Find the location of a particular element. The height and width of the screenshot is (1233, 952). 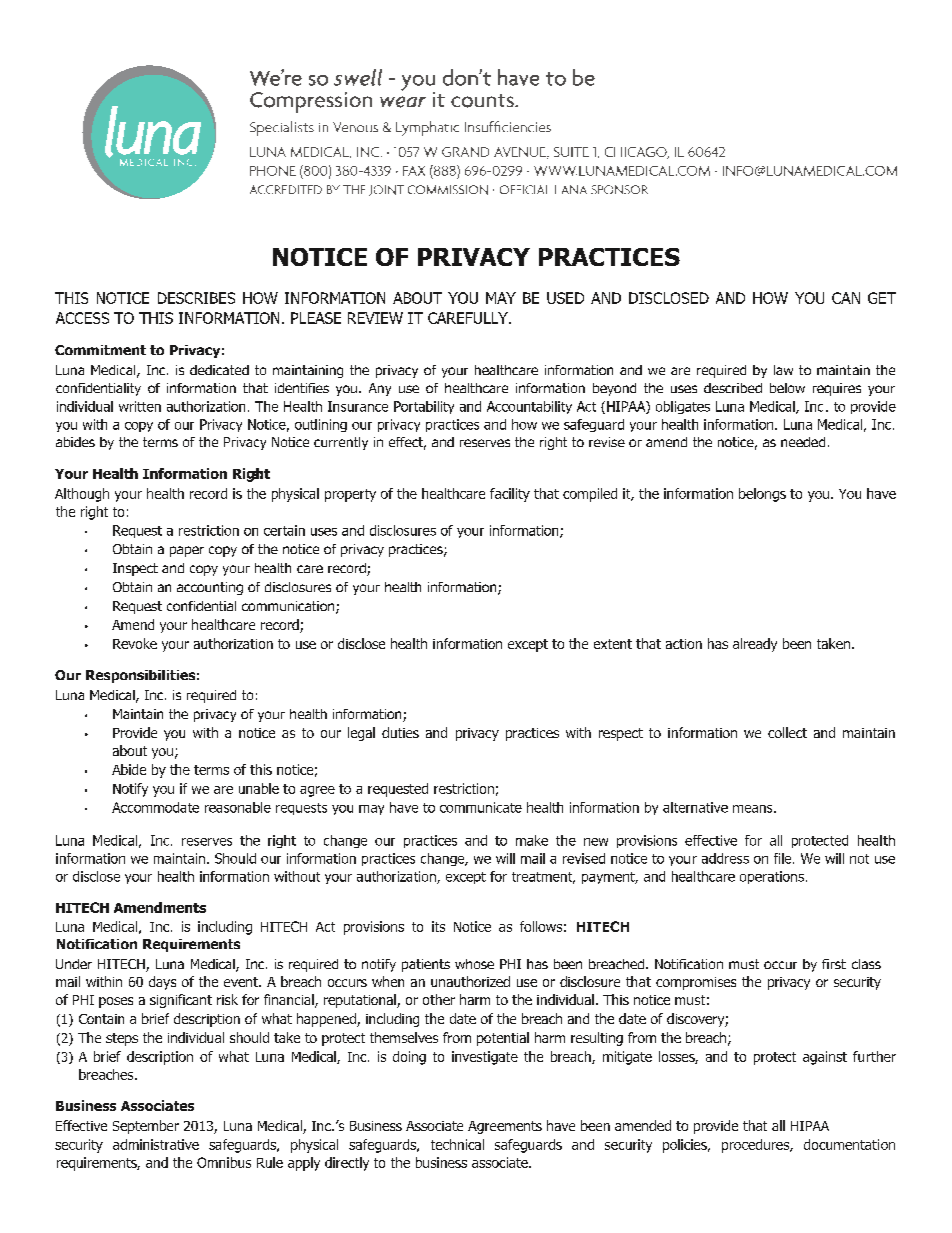

DESCRIBES is located at coordinates (196, 298).
